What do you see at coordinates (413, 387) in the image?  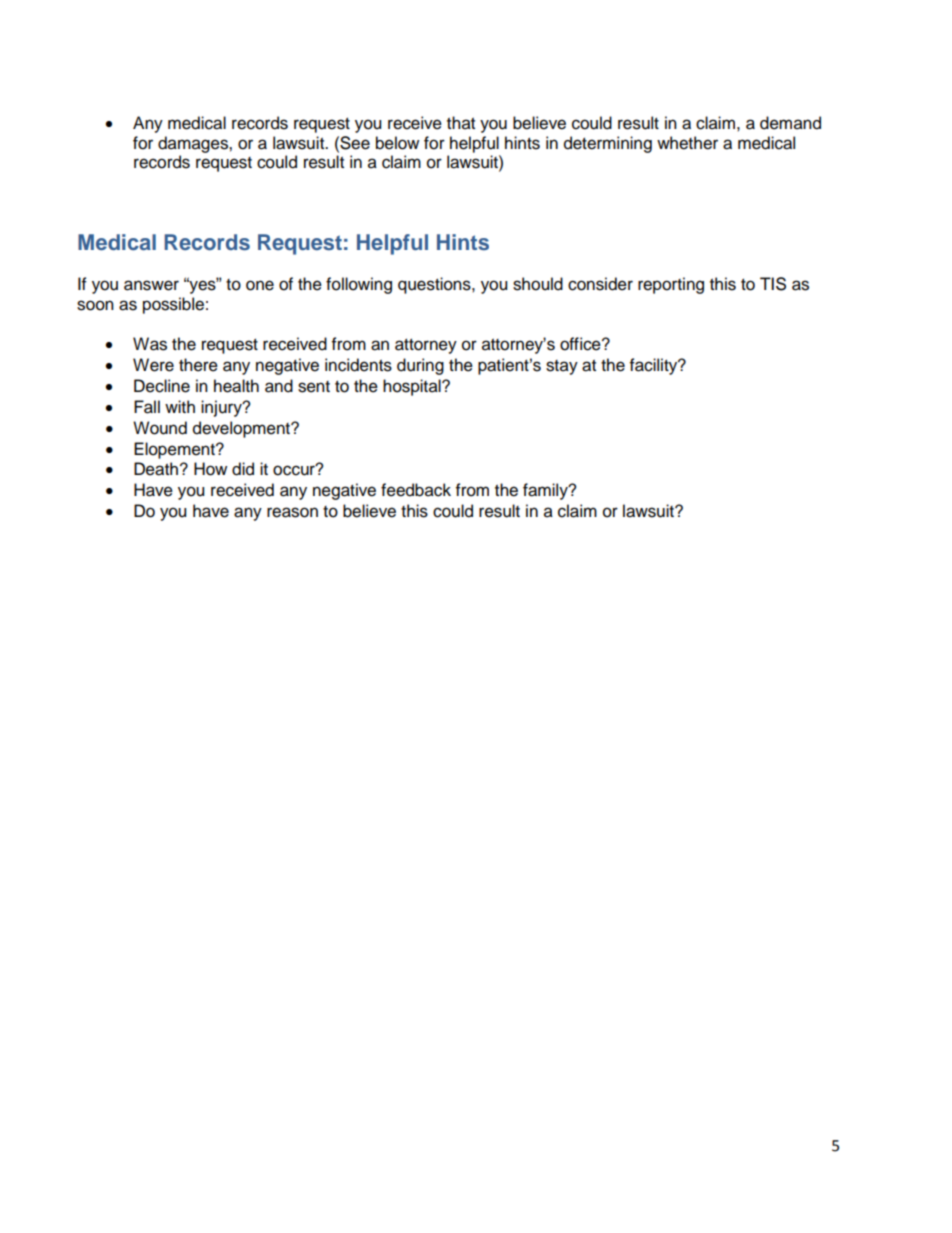 I see `hospital` at bounding box center [413, 387].
